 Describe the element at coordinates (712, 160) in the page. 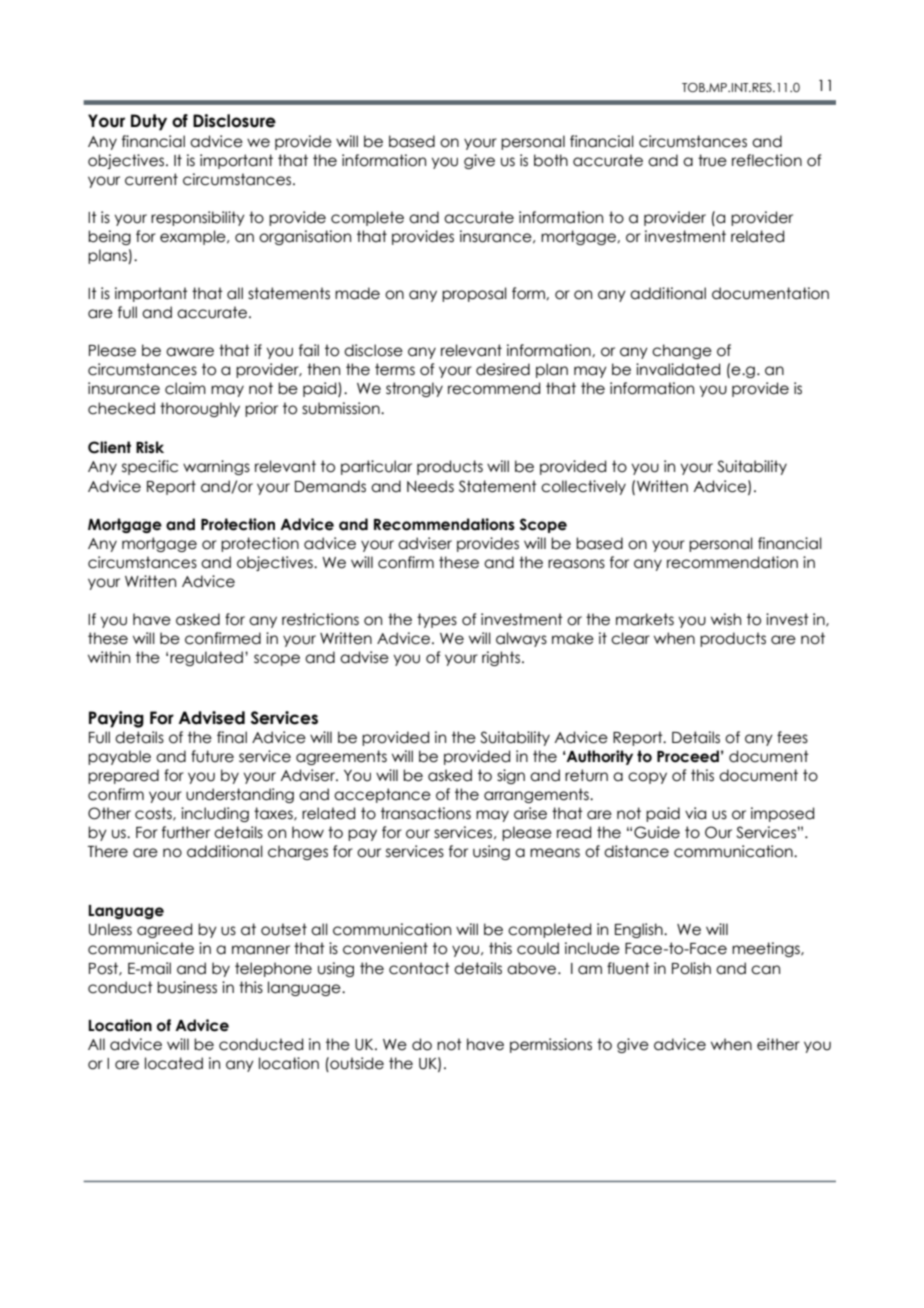

I see `true` at that location.
